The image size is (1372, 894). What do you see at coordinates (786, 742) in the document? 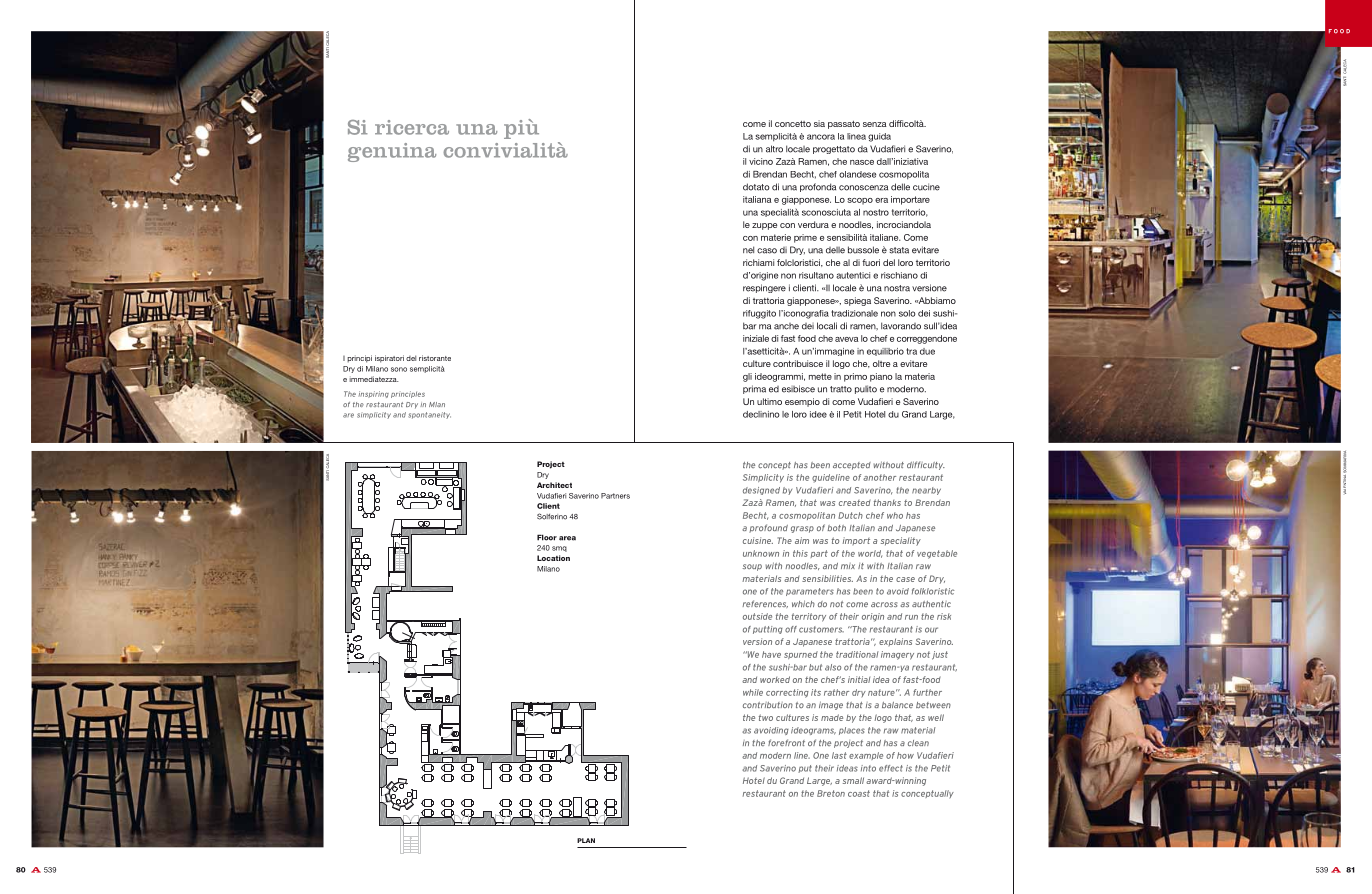
I see `forefront` at bounding box center [786, 742].
